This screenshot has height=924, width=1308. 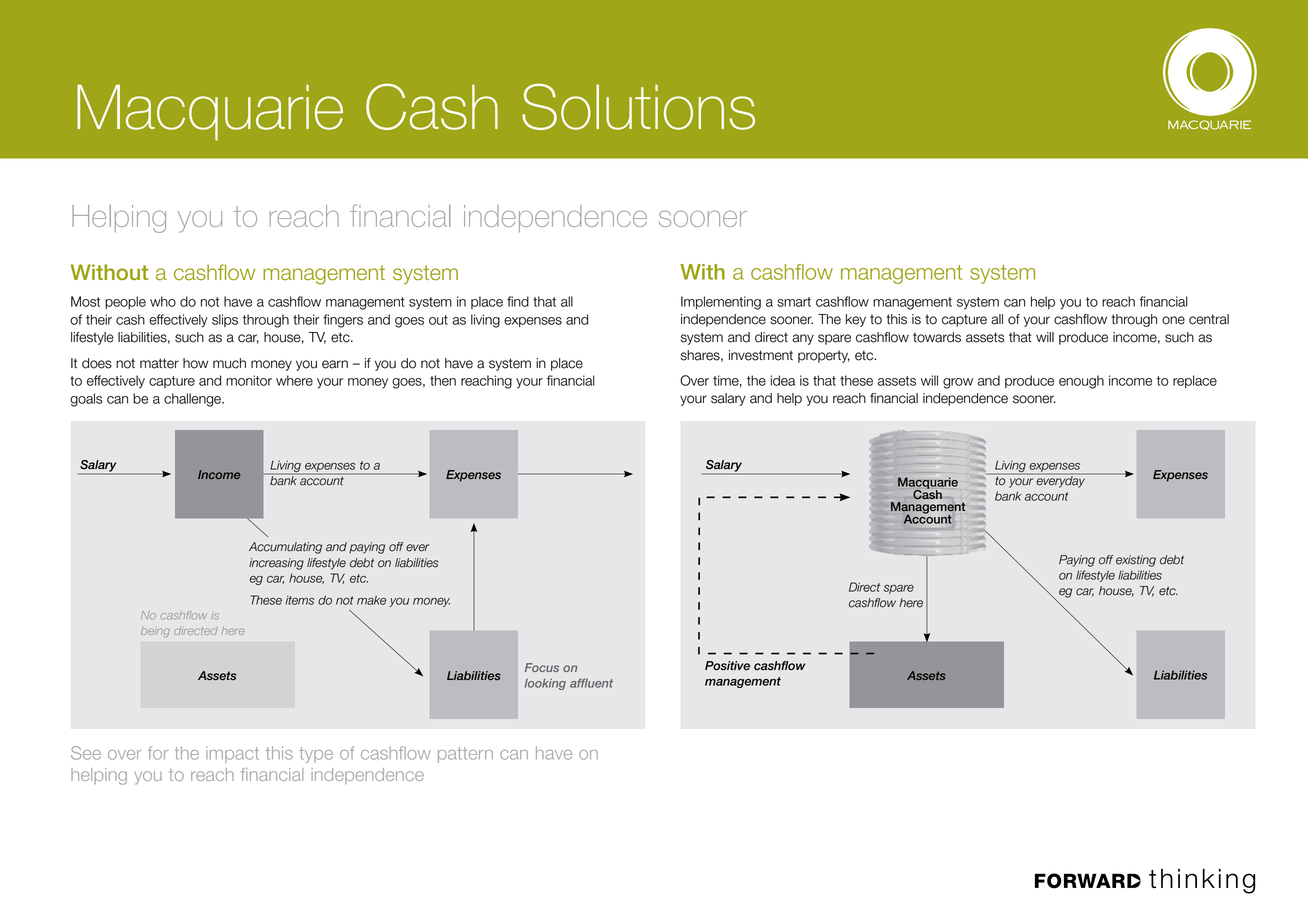 What do you see at coordinates (1136, 561) in the screenshot?
I see `existing` at bounding box center [1136, 561].
